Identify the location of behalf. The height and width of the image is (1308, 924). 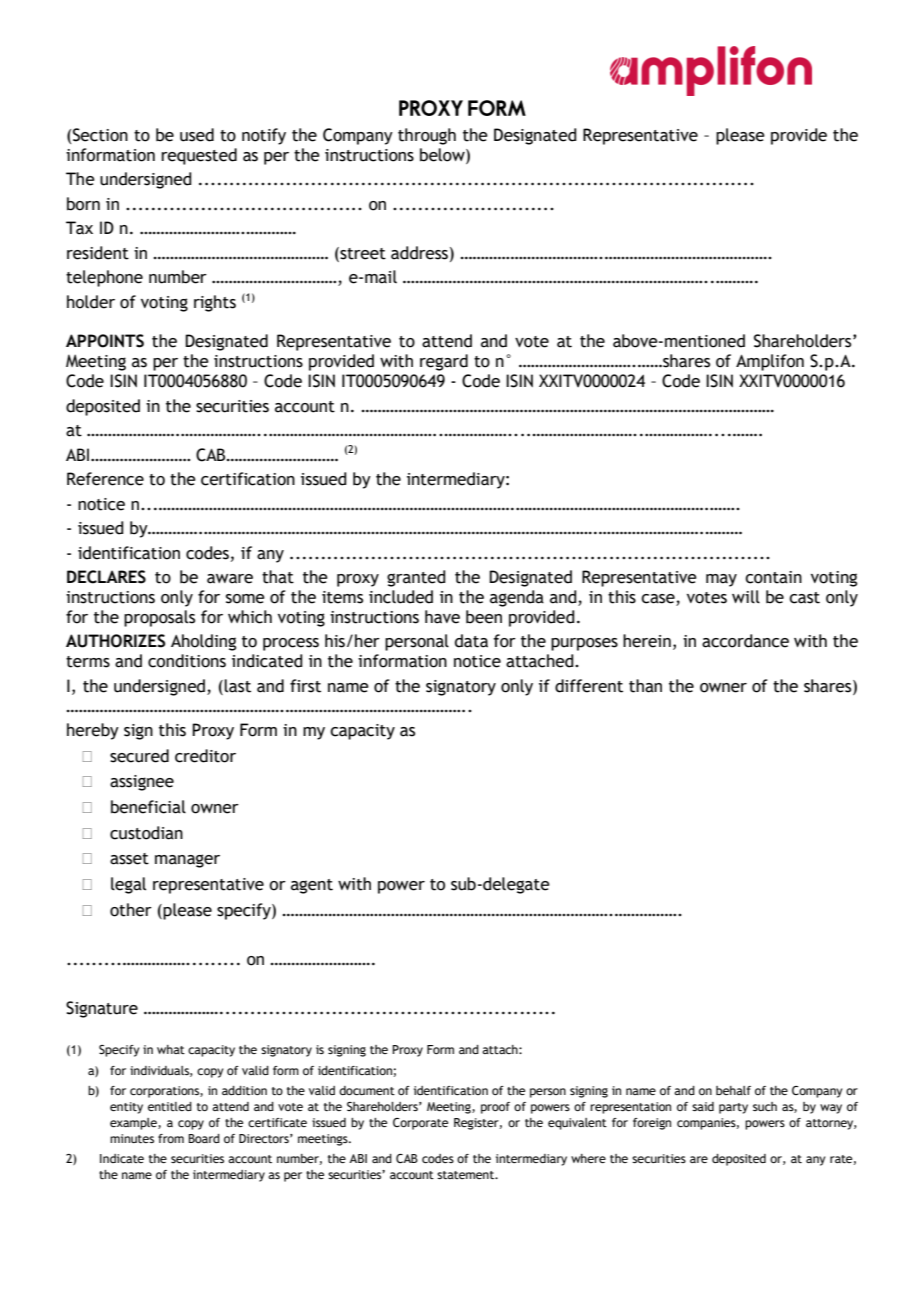
(733, 1090).
